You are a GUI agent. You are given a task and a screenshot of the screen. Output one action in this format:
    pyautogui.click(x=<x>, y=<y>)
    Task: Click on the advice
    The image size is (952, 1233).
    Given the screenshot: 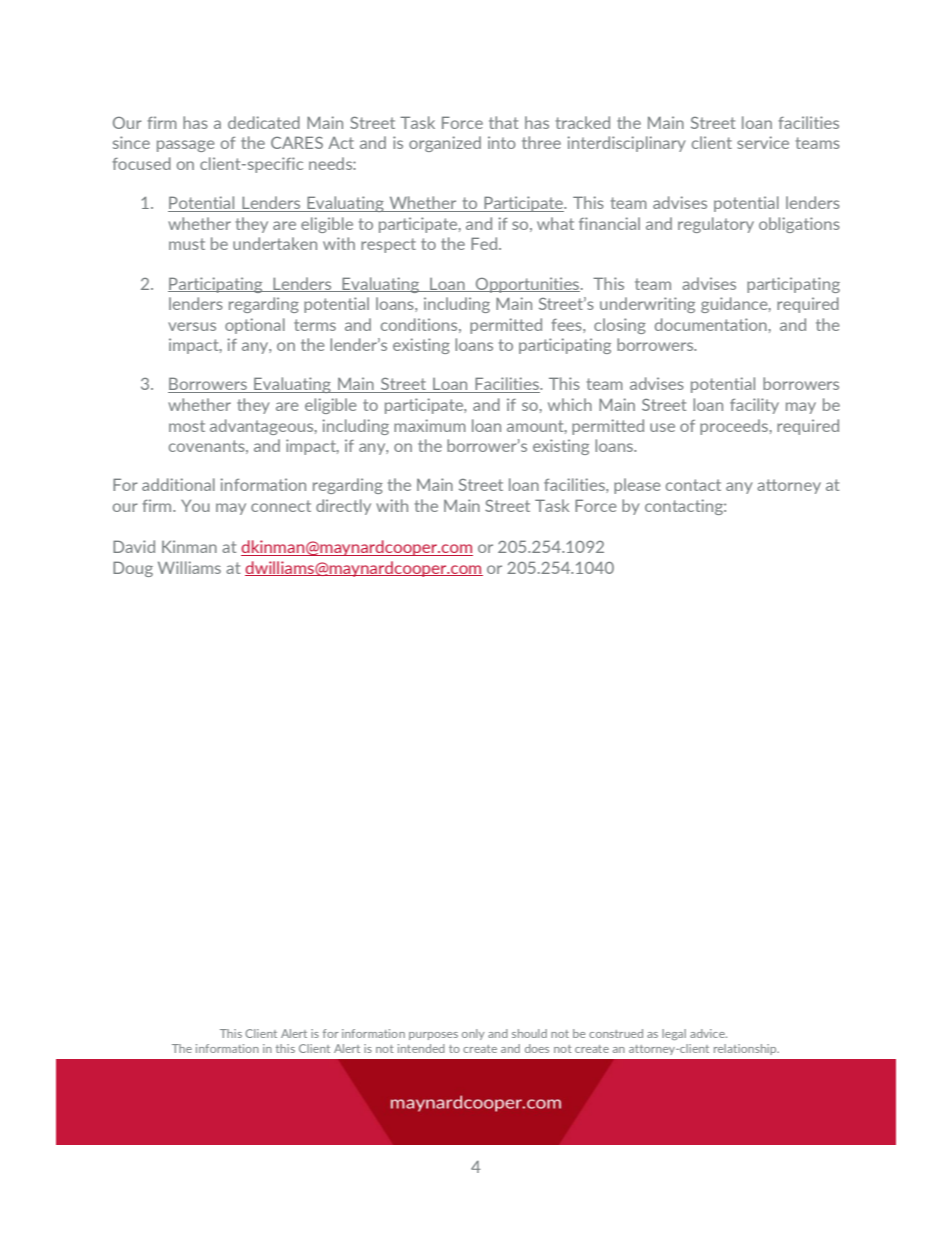 What is the action you would take?
    pyautogui.click(x=708, y=1033)
